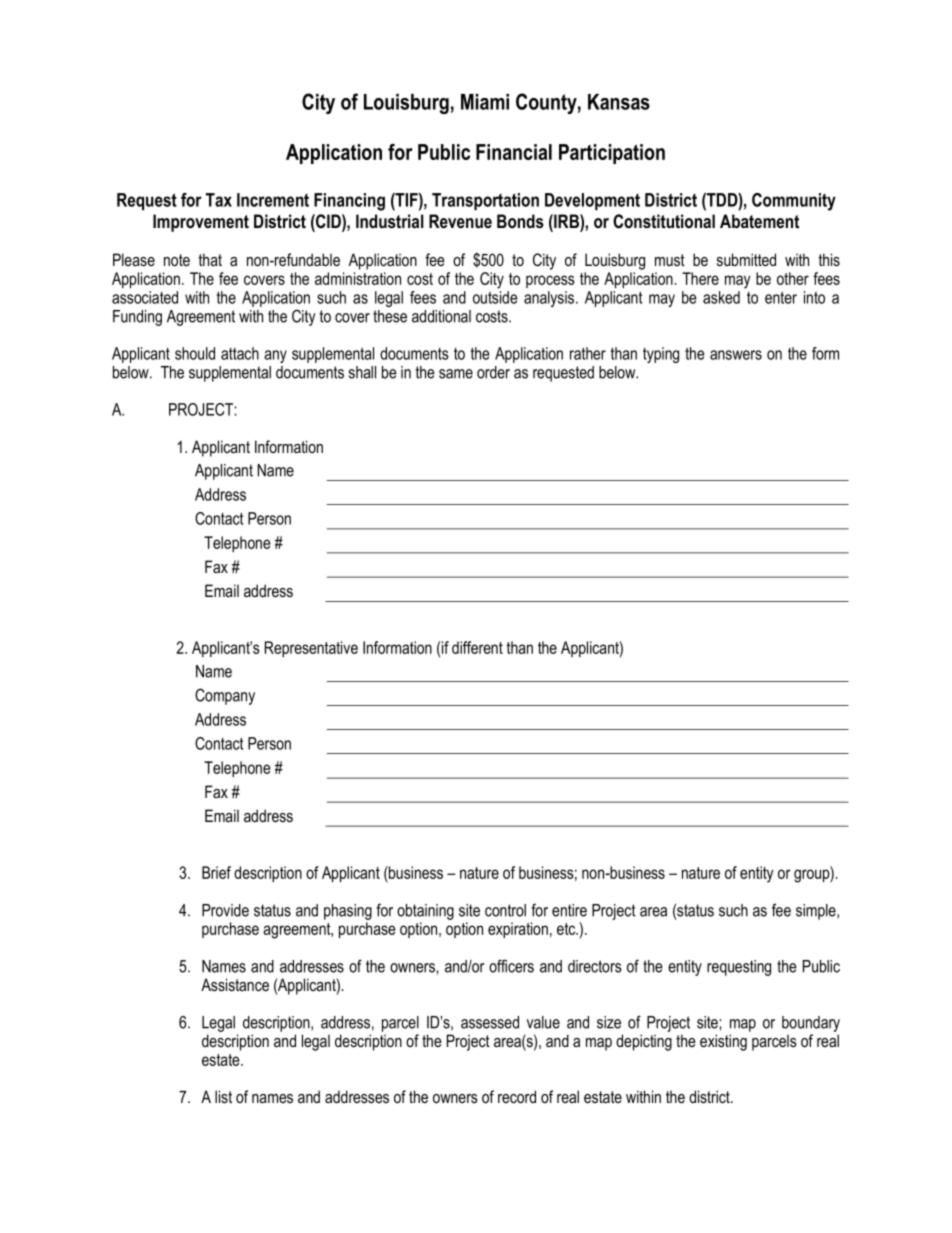 Image resolution: width=952 pixels, height=1233 pixels. Describe the element at coordinates (817, 912) in the screenshot. I see `simple` at that location.
